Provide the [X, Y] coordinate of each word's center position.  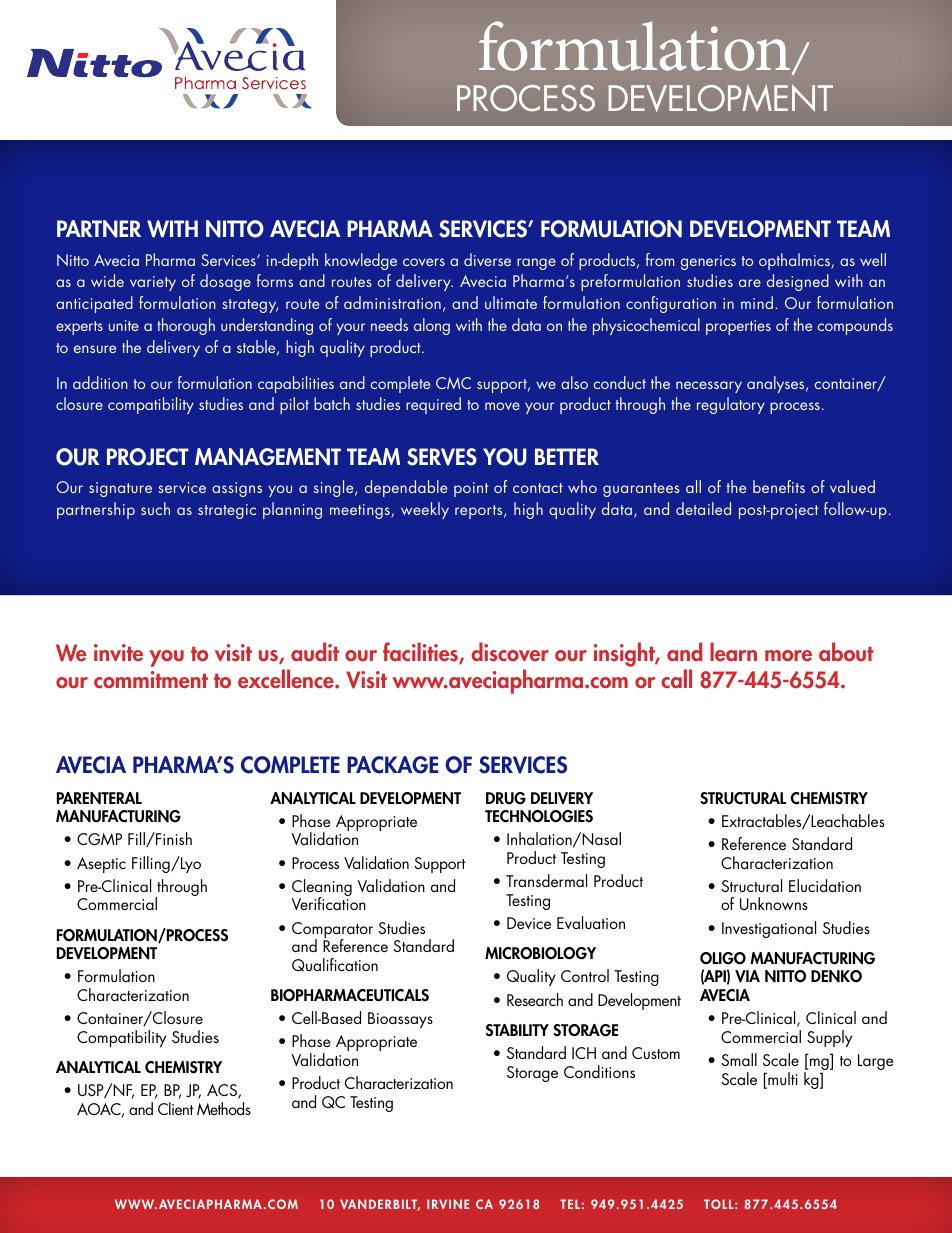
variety [153, 283]
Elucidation [825, 885]
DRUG [506, 798]
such [155, 508]
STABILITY [517, 1030]
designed [798, 282]
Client [176, 1108]
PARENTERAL [99, 798]
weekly [425, 510]
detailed [703, 508]
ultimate [511, 302]
